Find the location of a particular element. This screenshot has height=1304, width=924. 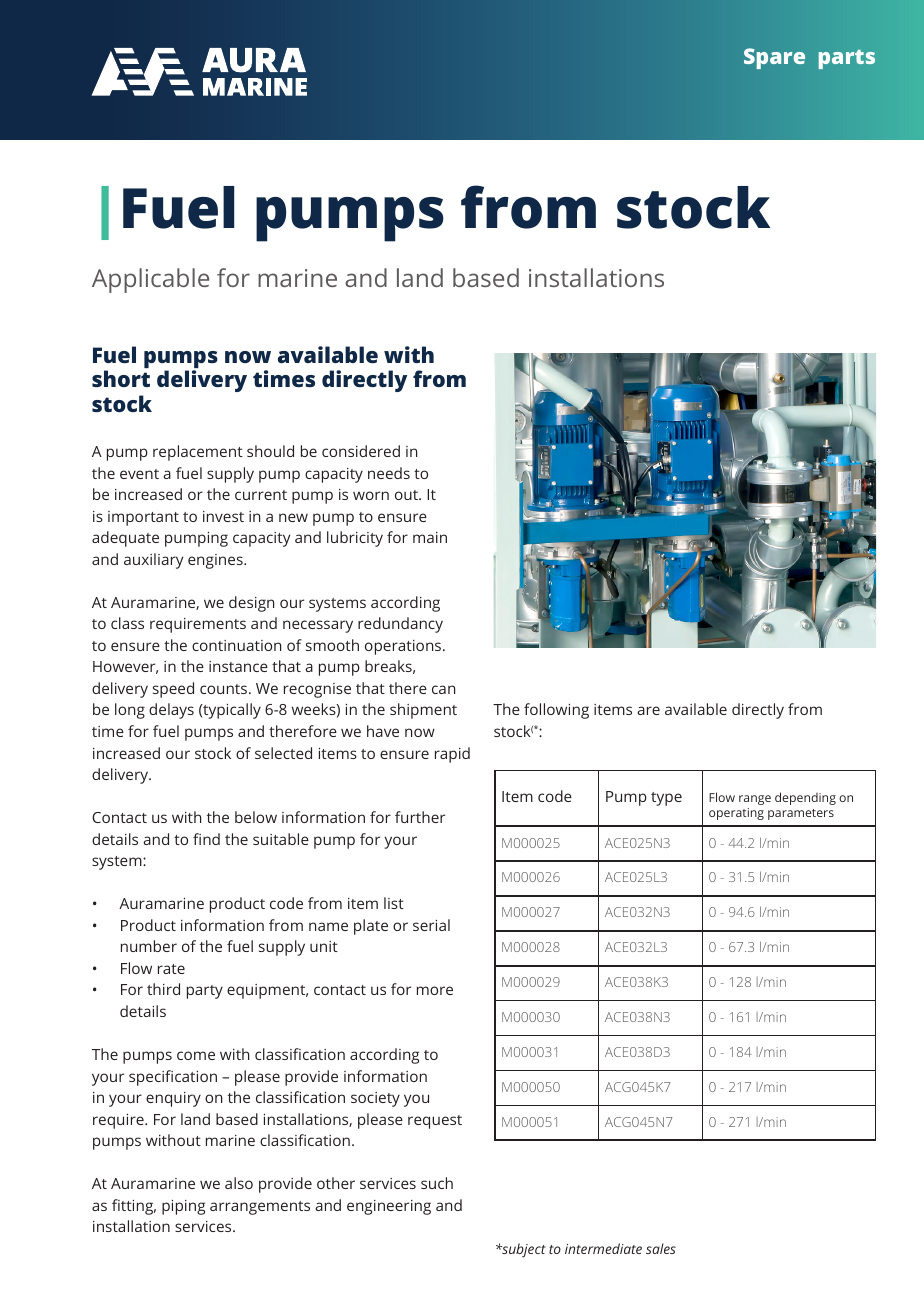

piping is located at coordinates (183, 1207).
